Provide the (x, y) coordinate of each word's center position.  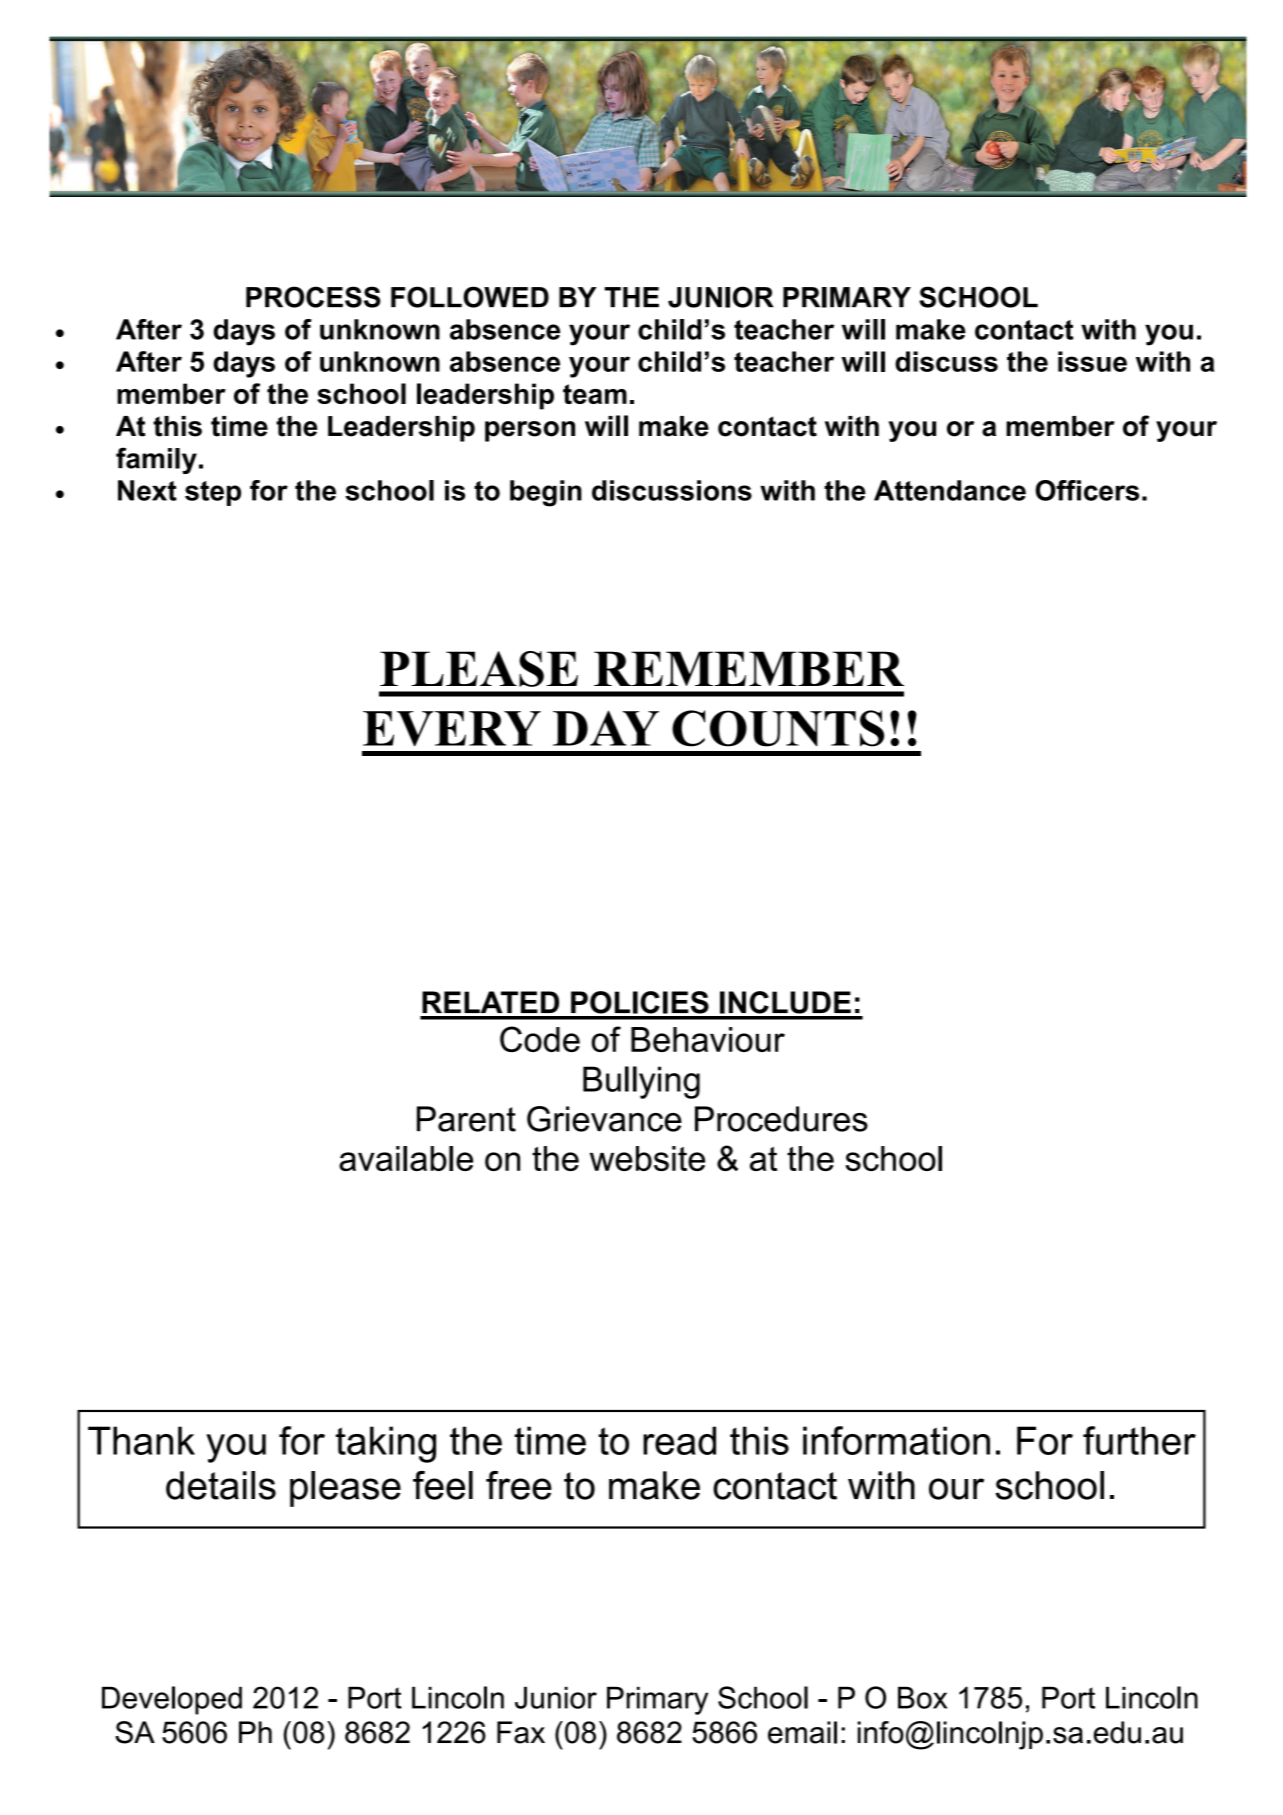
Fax (521, 1732)
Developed (172, 1700)
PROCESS (313, 297)
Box (922, 1698)
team (595, 394)
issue (1092, 361)
